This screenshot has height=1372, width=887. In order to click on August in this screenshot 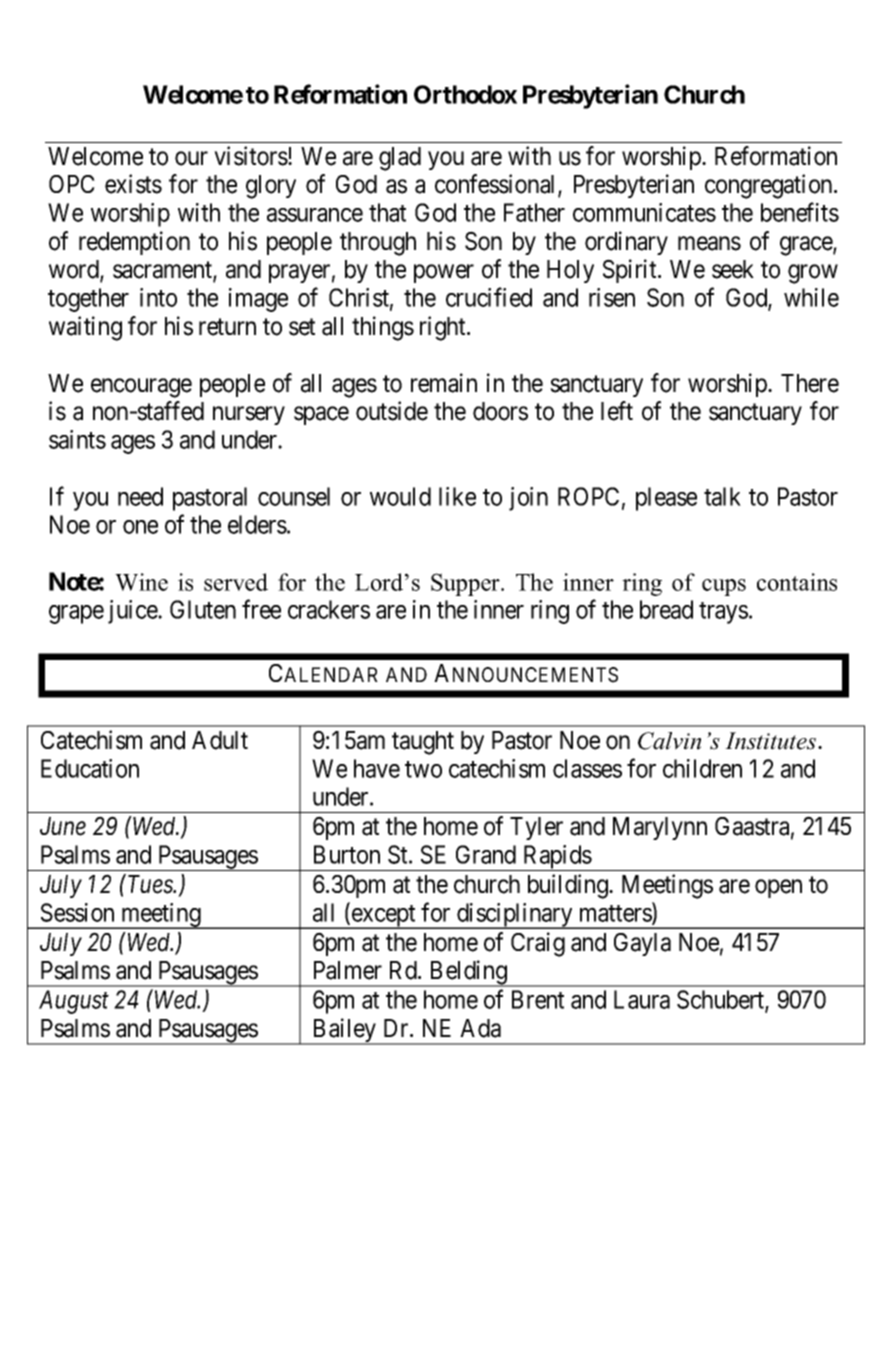, I will do `click(74, 1002)`.
